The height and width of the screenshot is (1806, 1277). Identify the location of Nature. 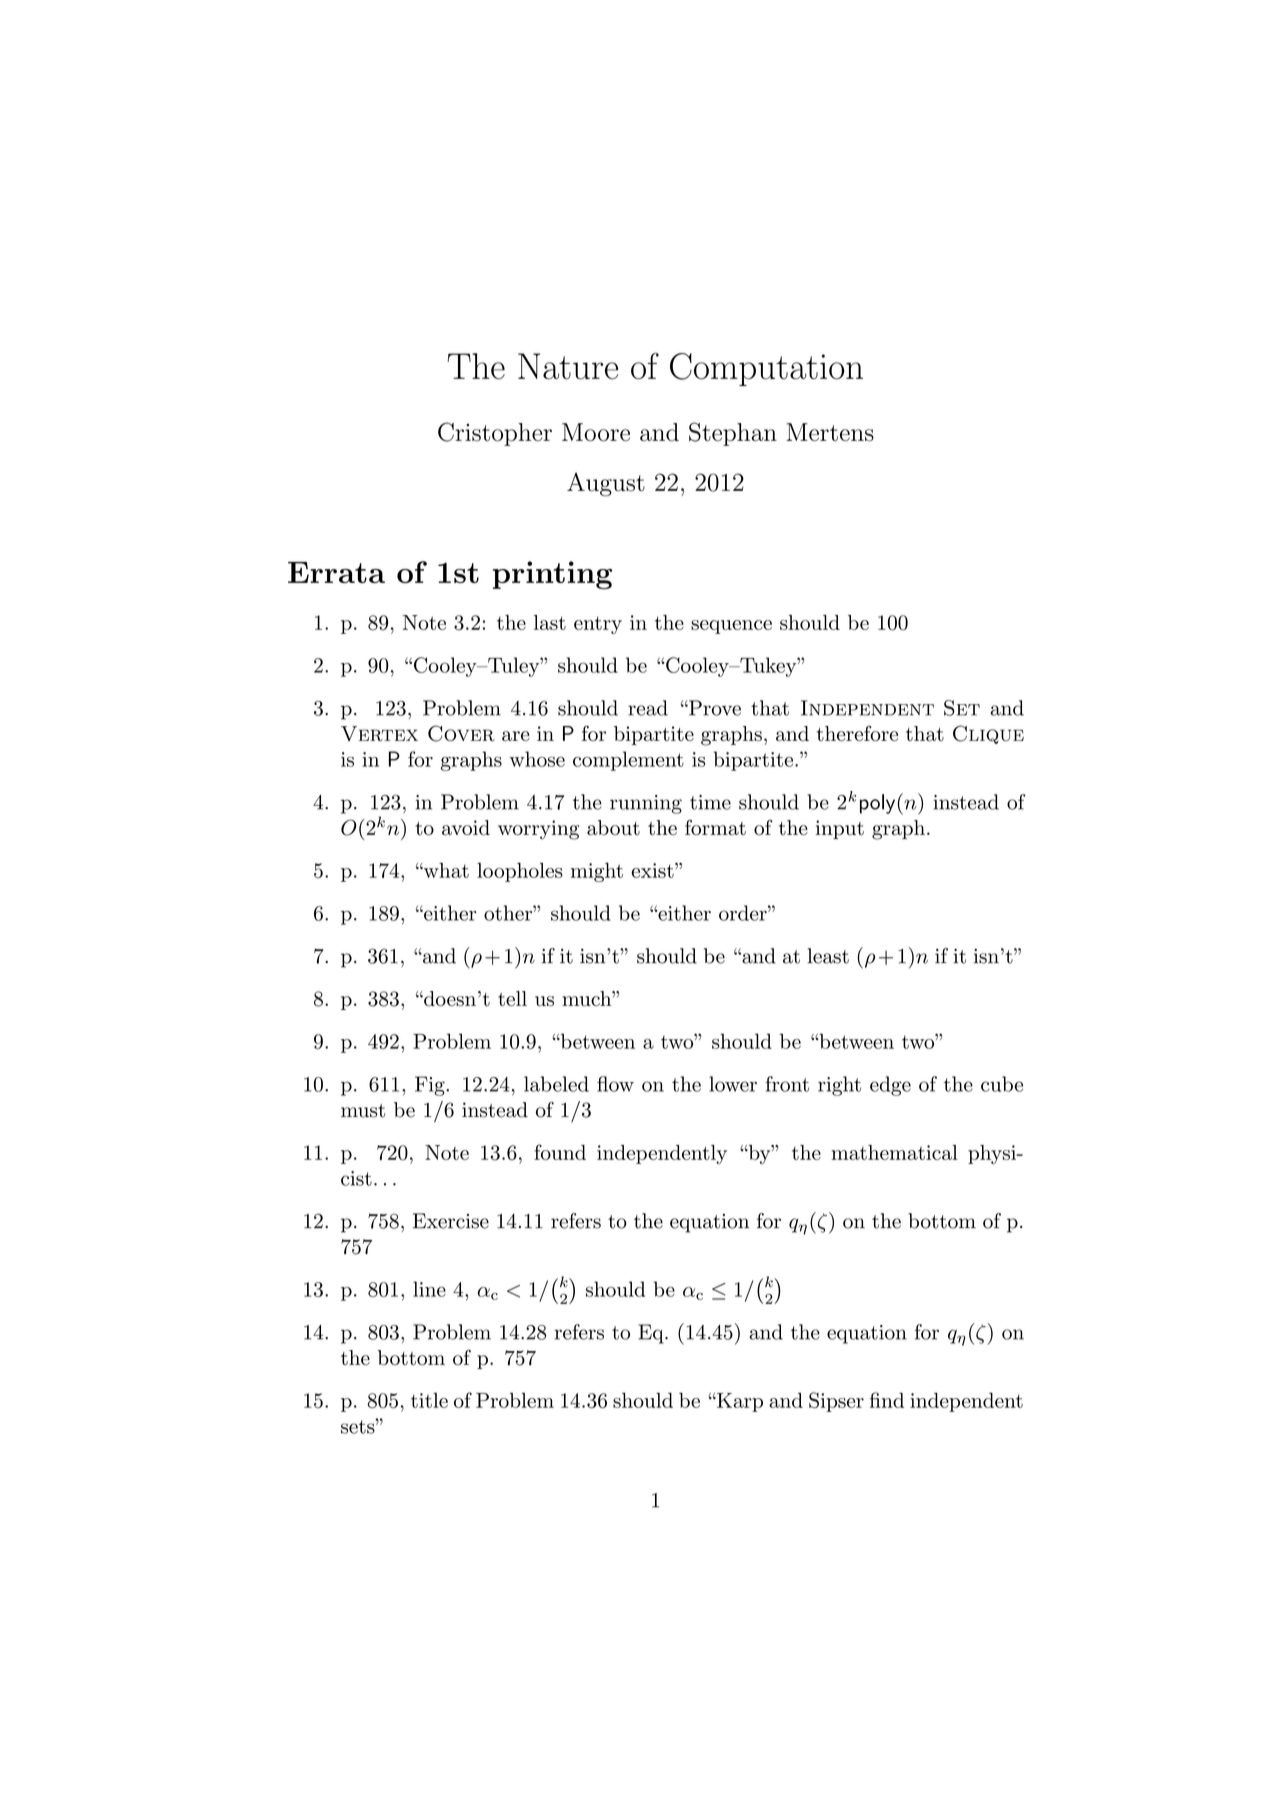
(568, 366).
